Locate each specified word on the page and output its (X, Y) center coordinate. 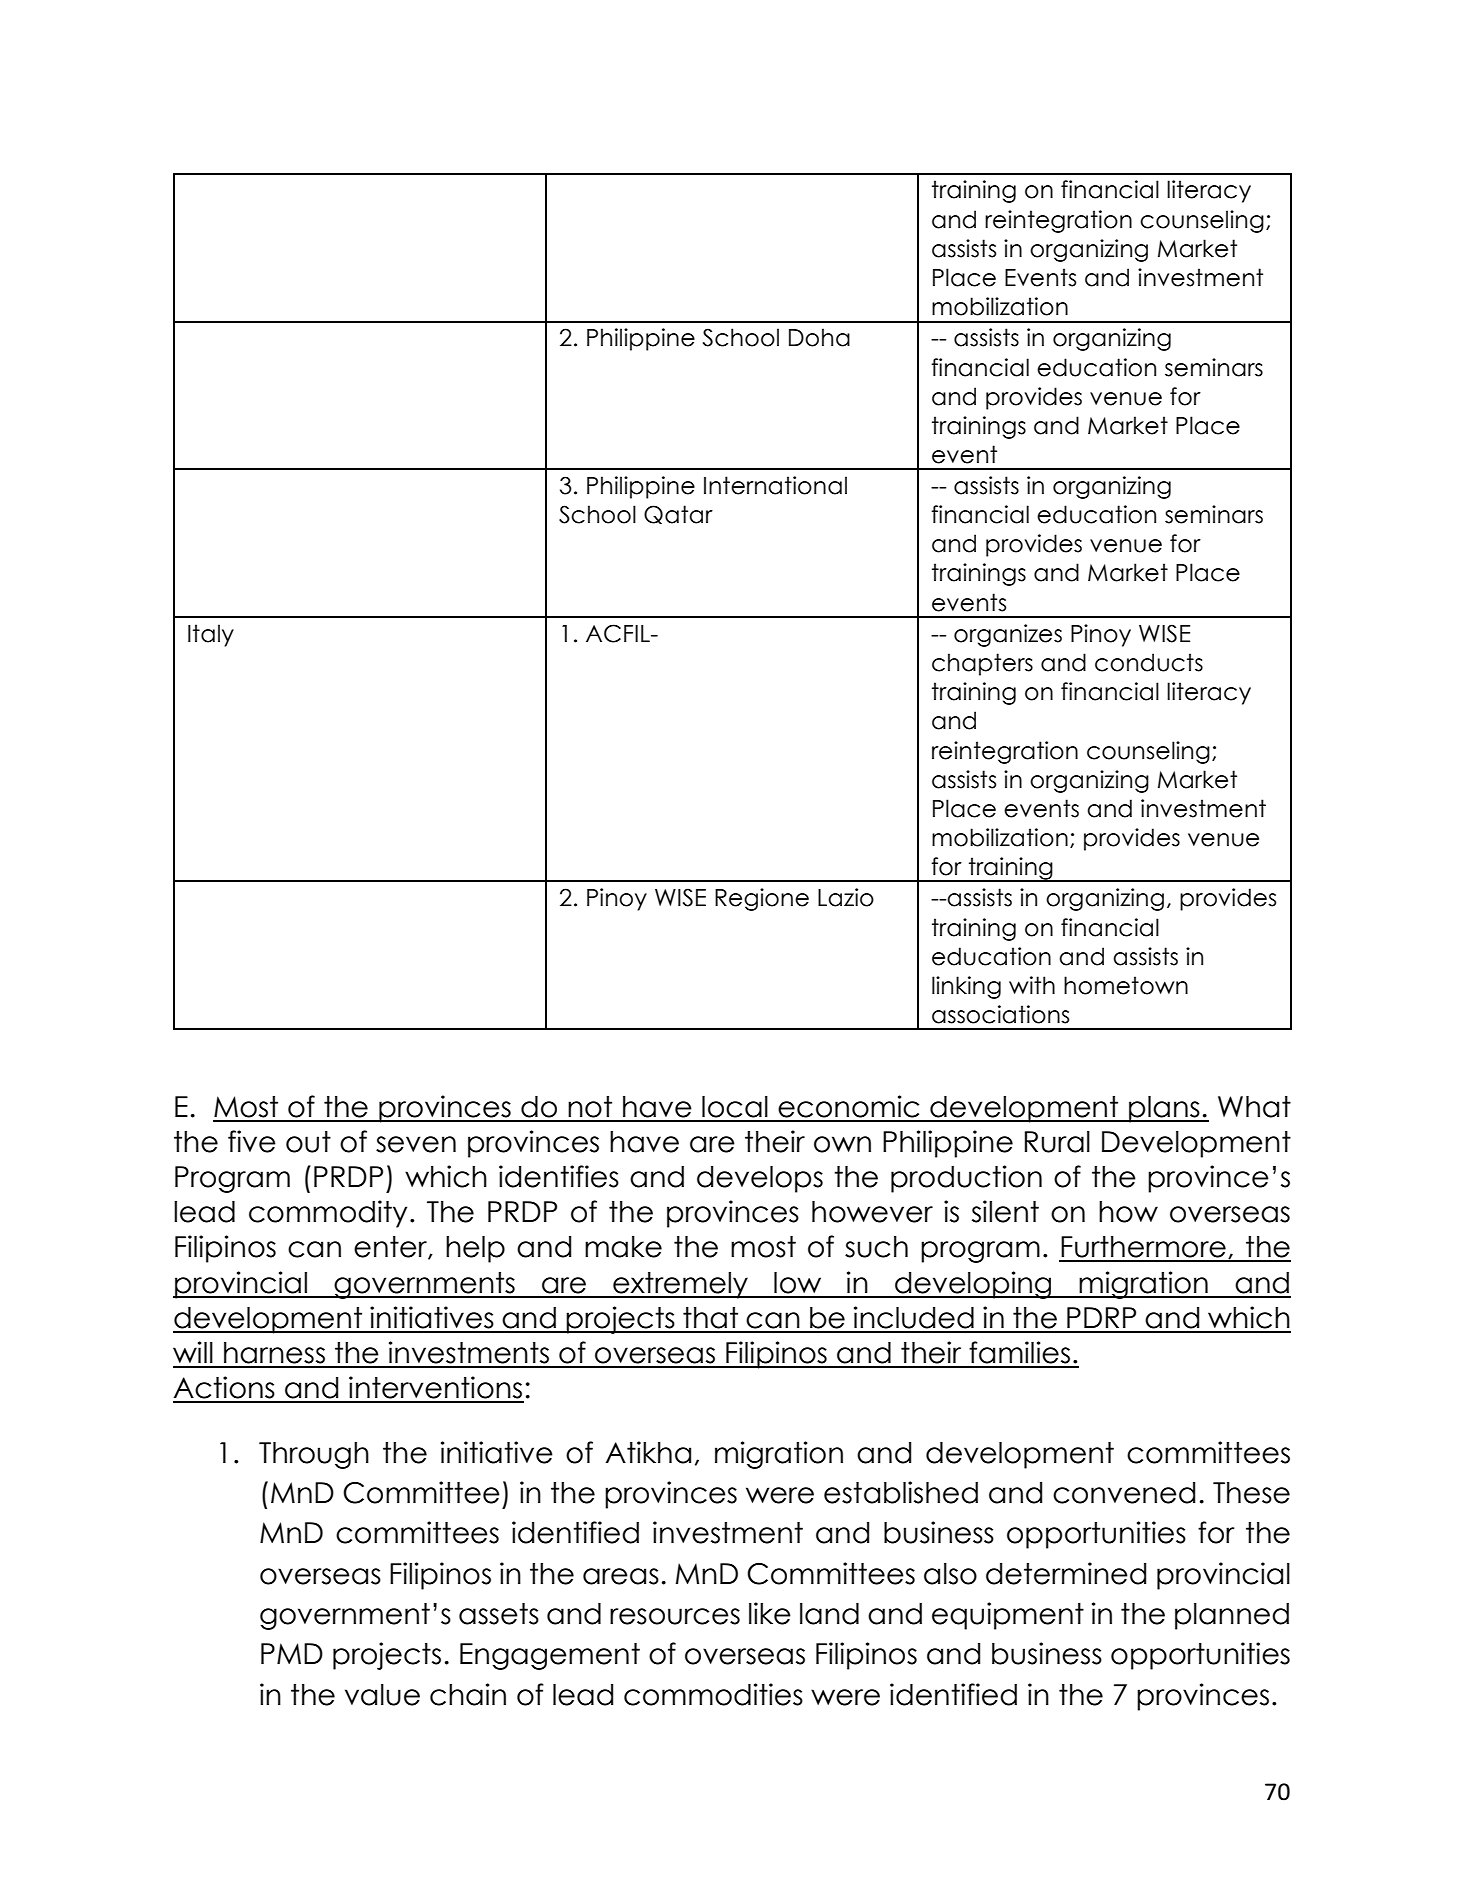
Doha (819, 337)
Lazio (846, 897)
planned (1232, 1616)
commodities (713, 1694)
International (775, 485)
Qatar (678, 514)
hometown (1126, 985)
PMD (292, 1653)
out (308, 1142)
